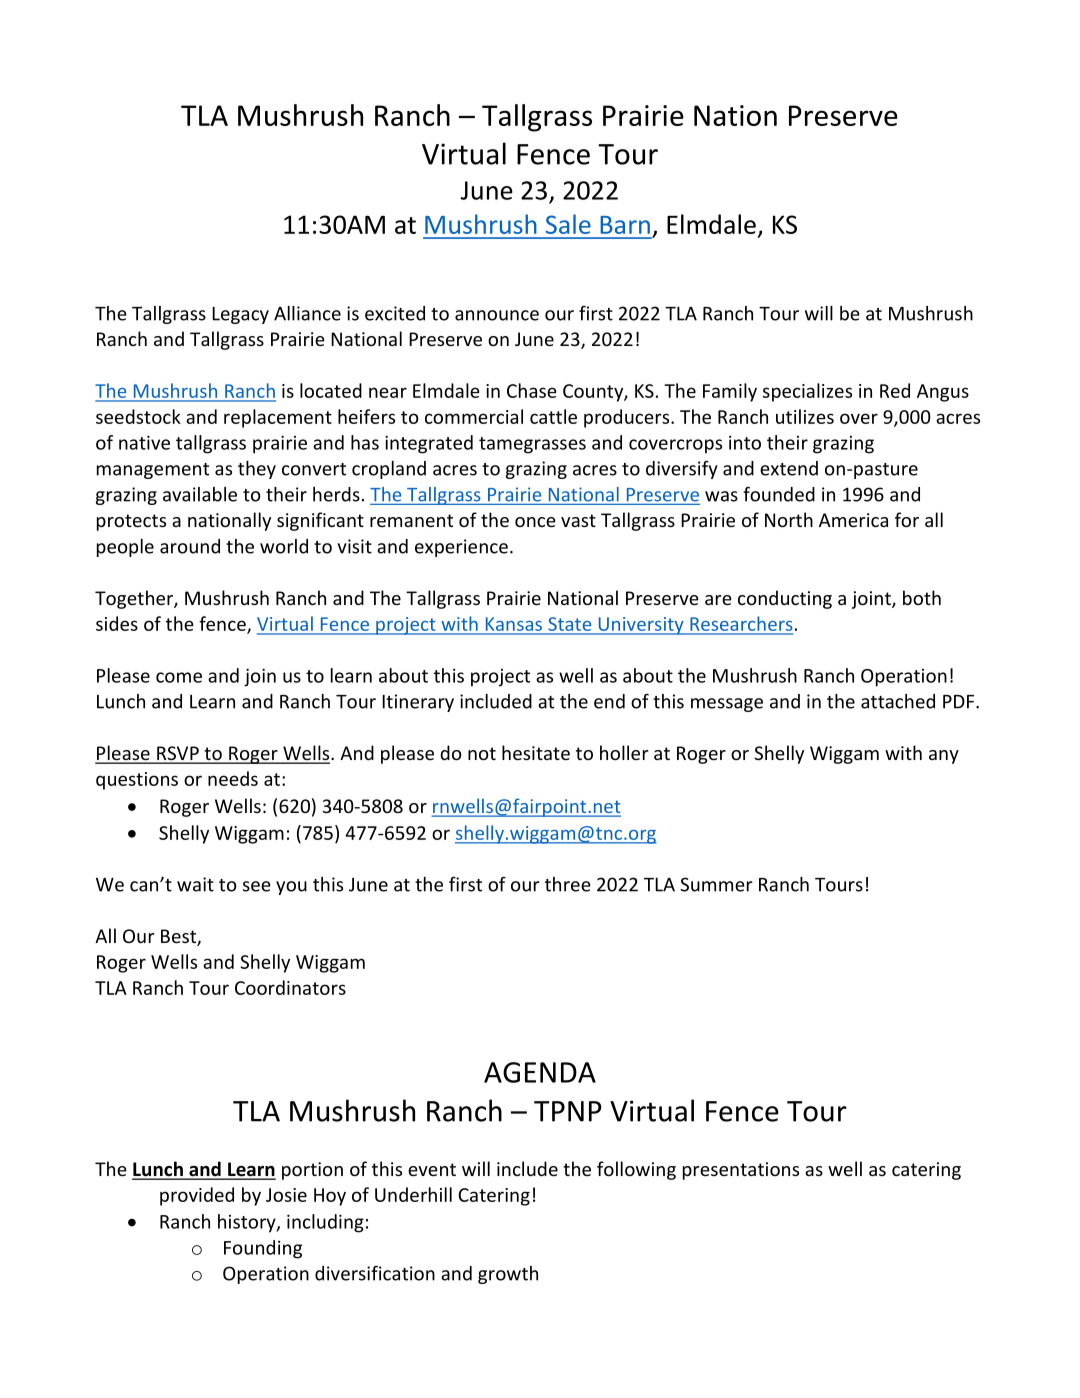 The height and width of the document is (1398, 1080). I want to click on both, so click(922, 597).
